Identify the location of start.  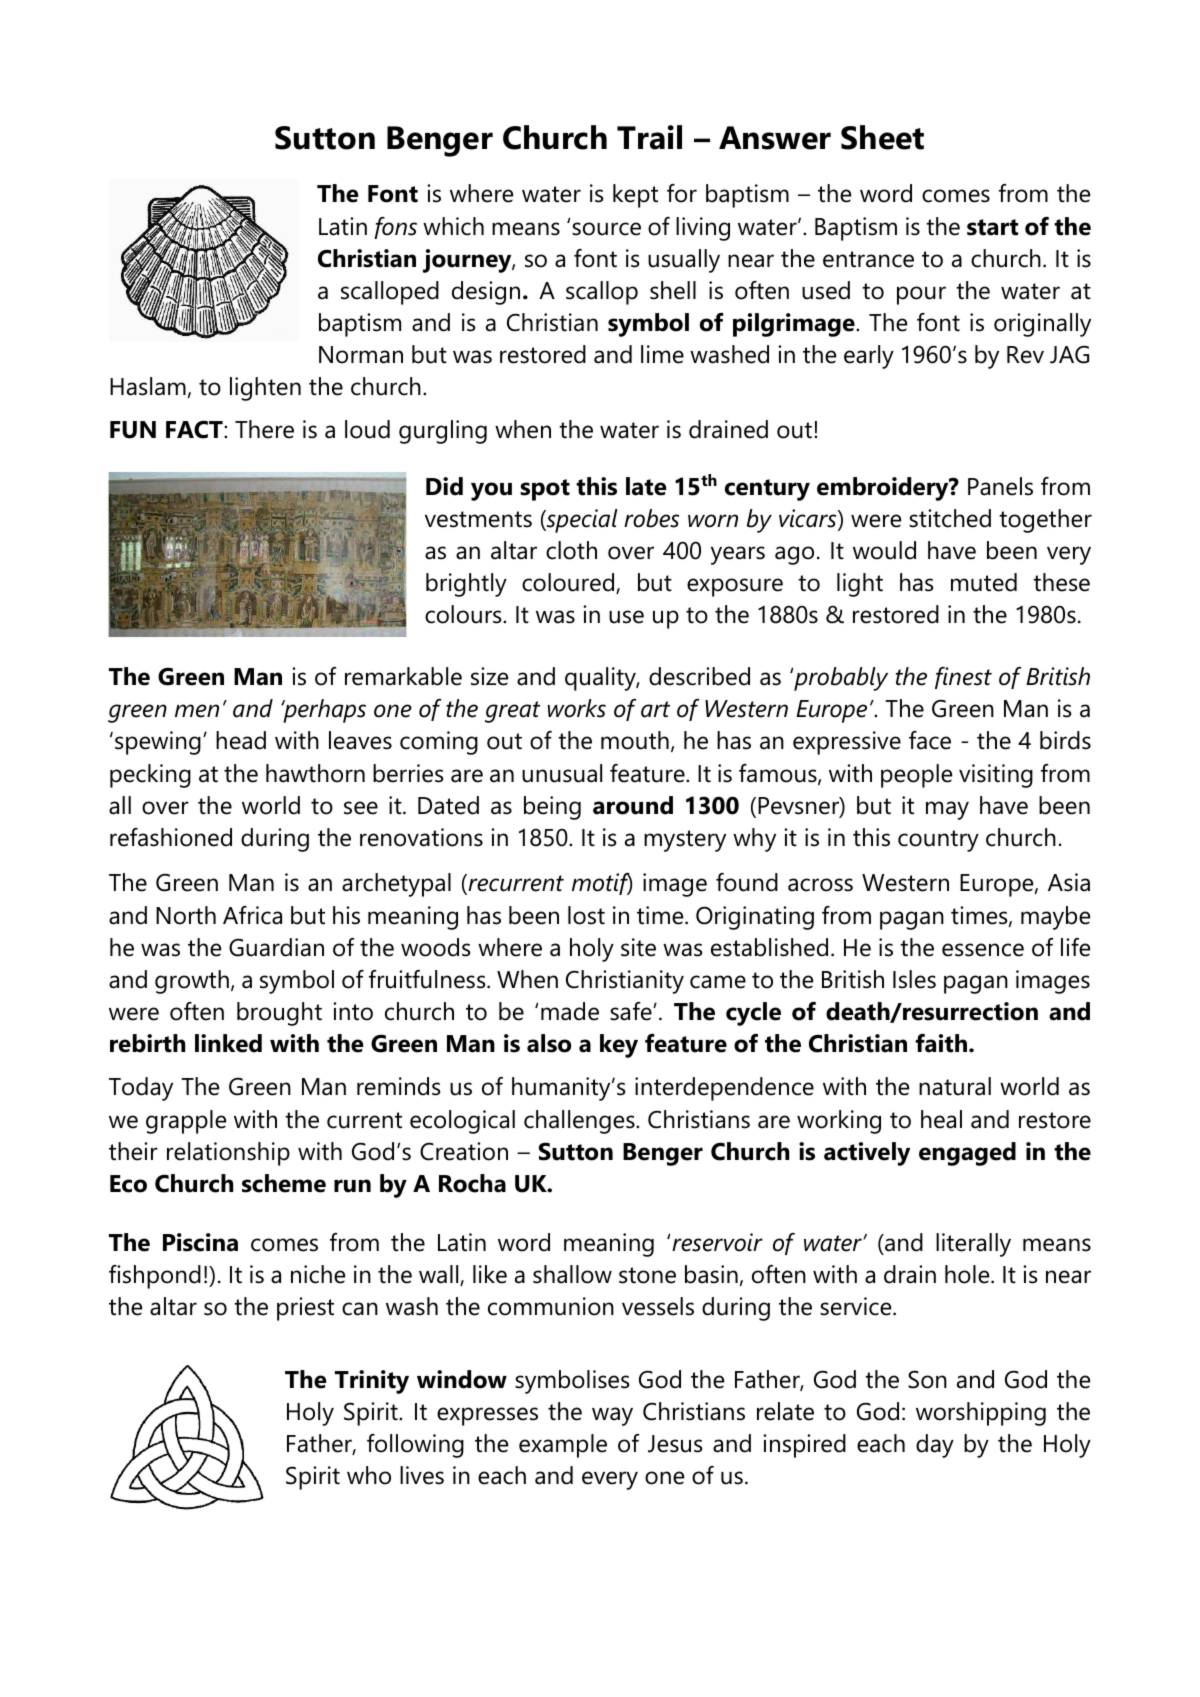
(992, 227).
